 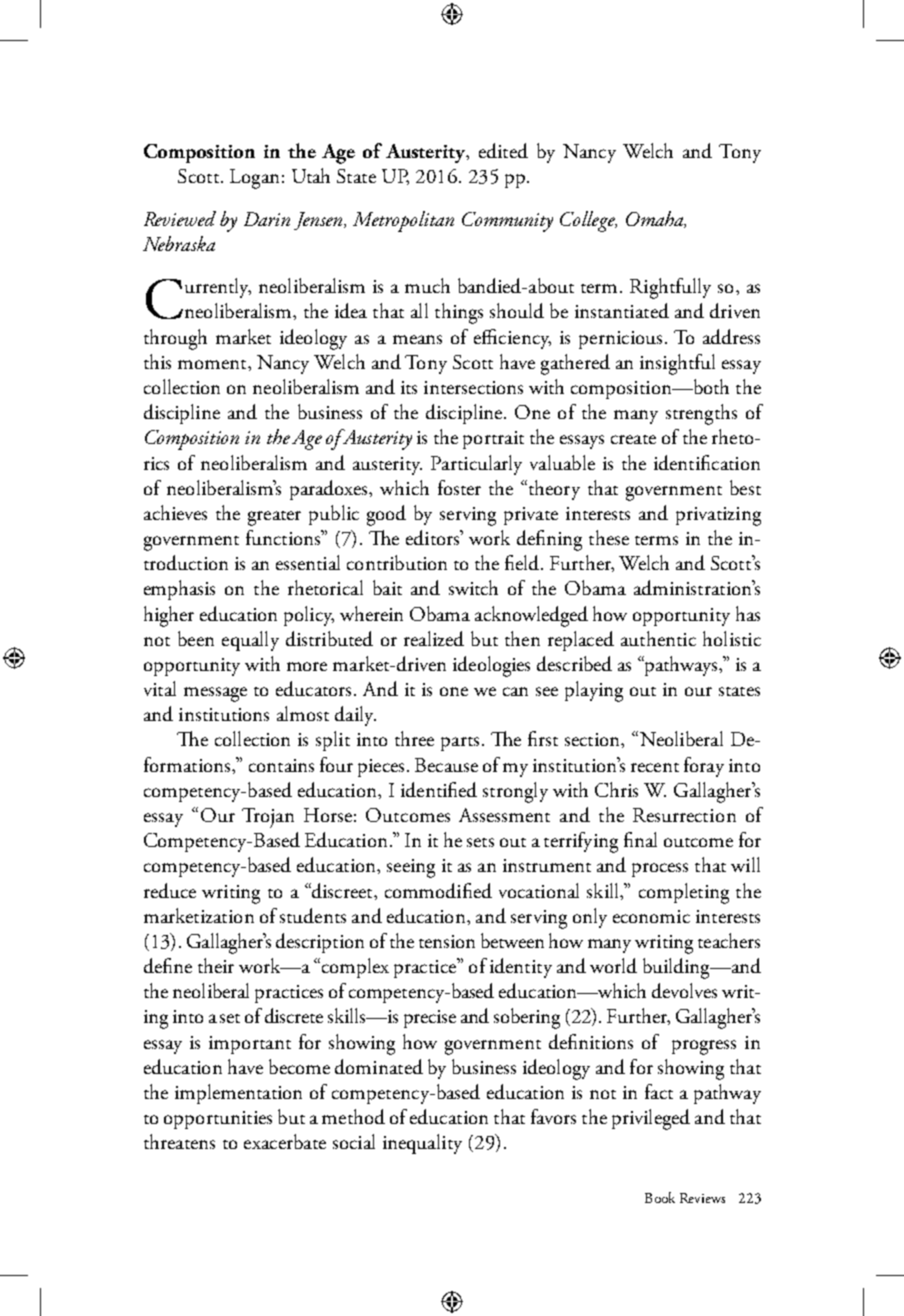 I want to click on Logan, so click(x=254, y=179).
